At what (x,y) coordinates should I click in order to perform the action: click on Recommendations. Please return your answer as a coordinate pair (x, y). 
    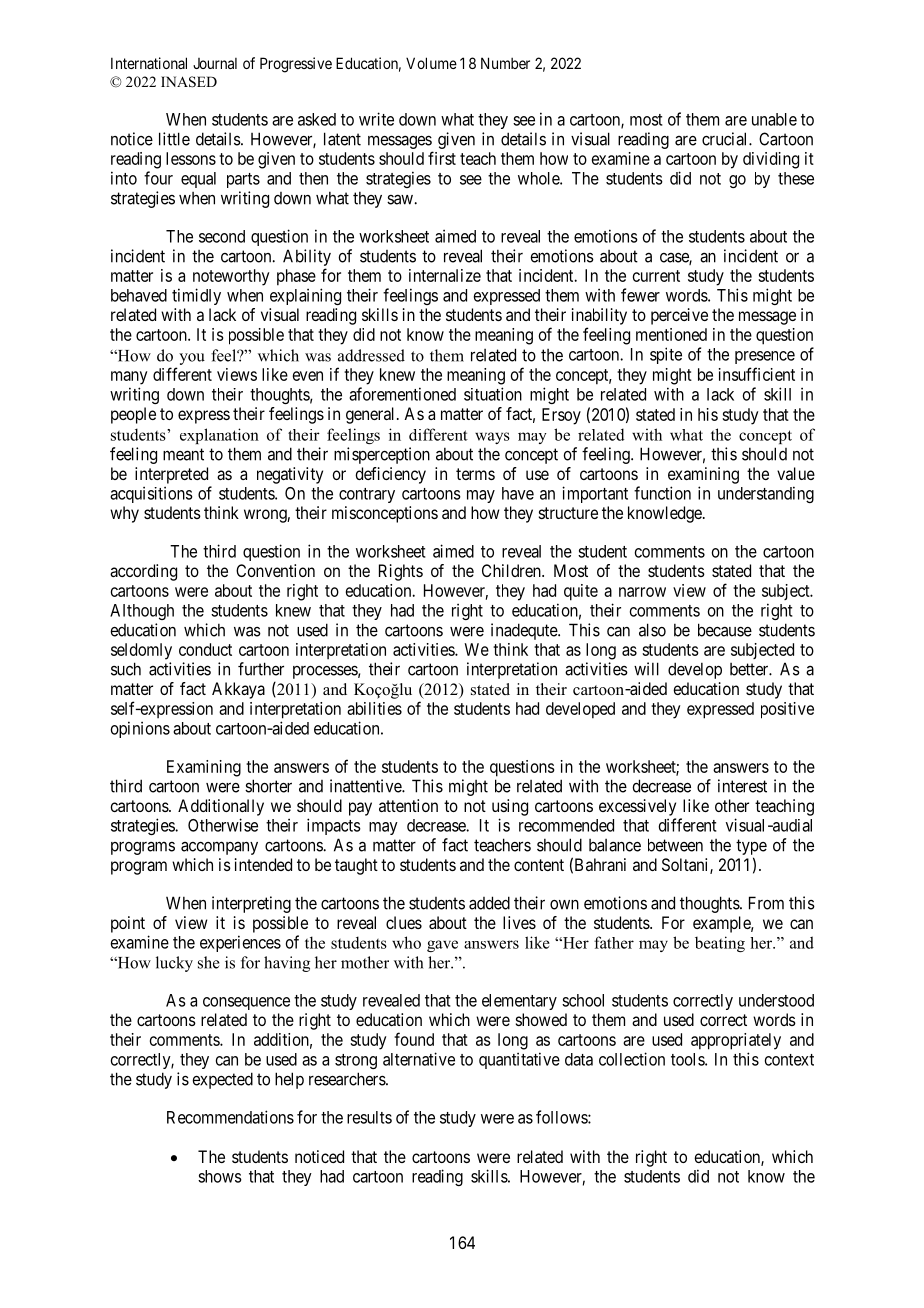
    Looking at the image, I should click on (230, 1117).
